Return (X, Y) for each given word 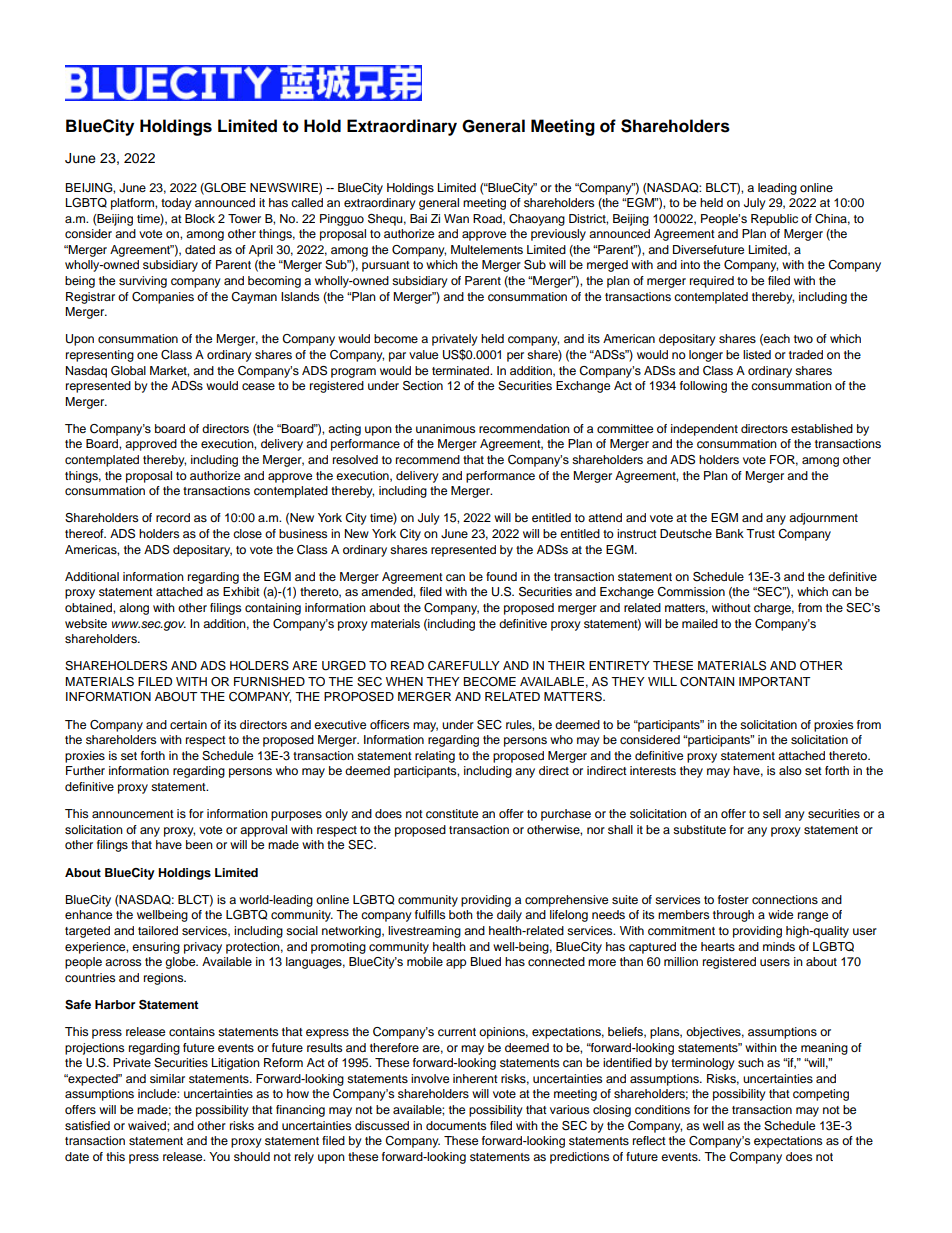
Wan (456, 218)
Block (200, 218)
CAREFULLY (464, 666)
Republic (774, 220)
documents (456, 1125)
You (219, 1156)
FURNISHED (269, 682)
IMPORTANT (774, 681)
